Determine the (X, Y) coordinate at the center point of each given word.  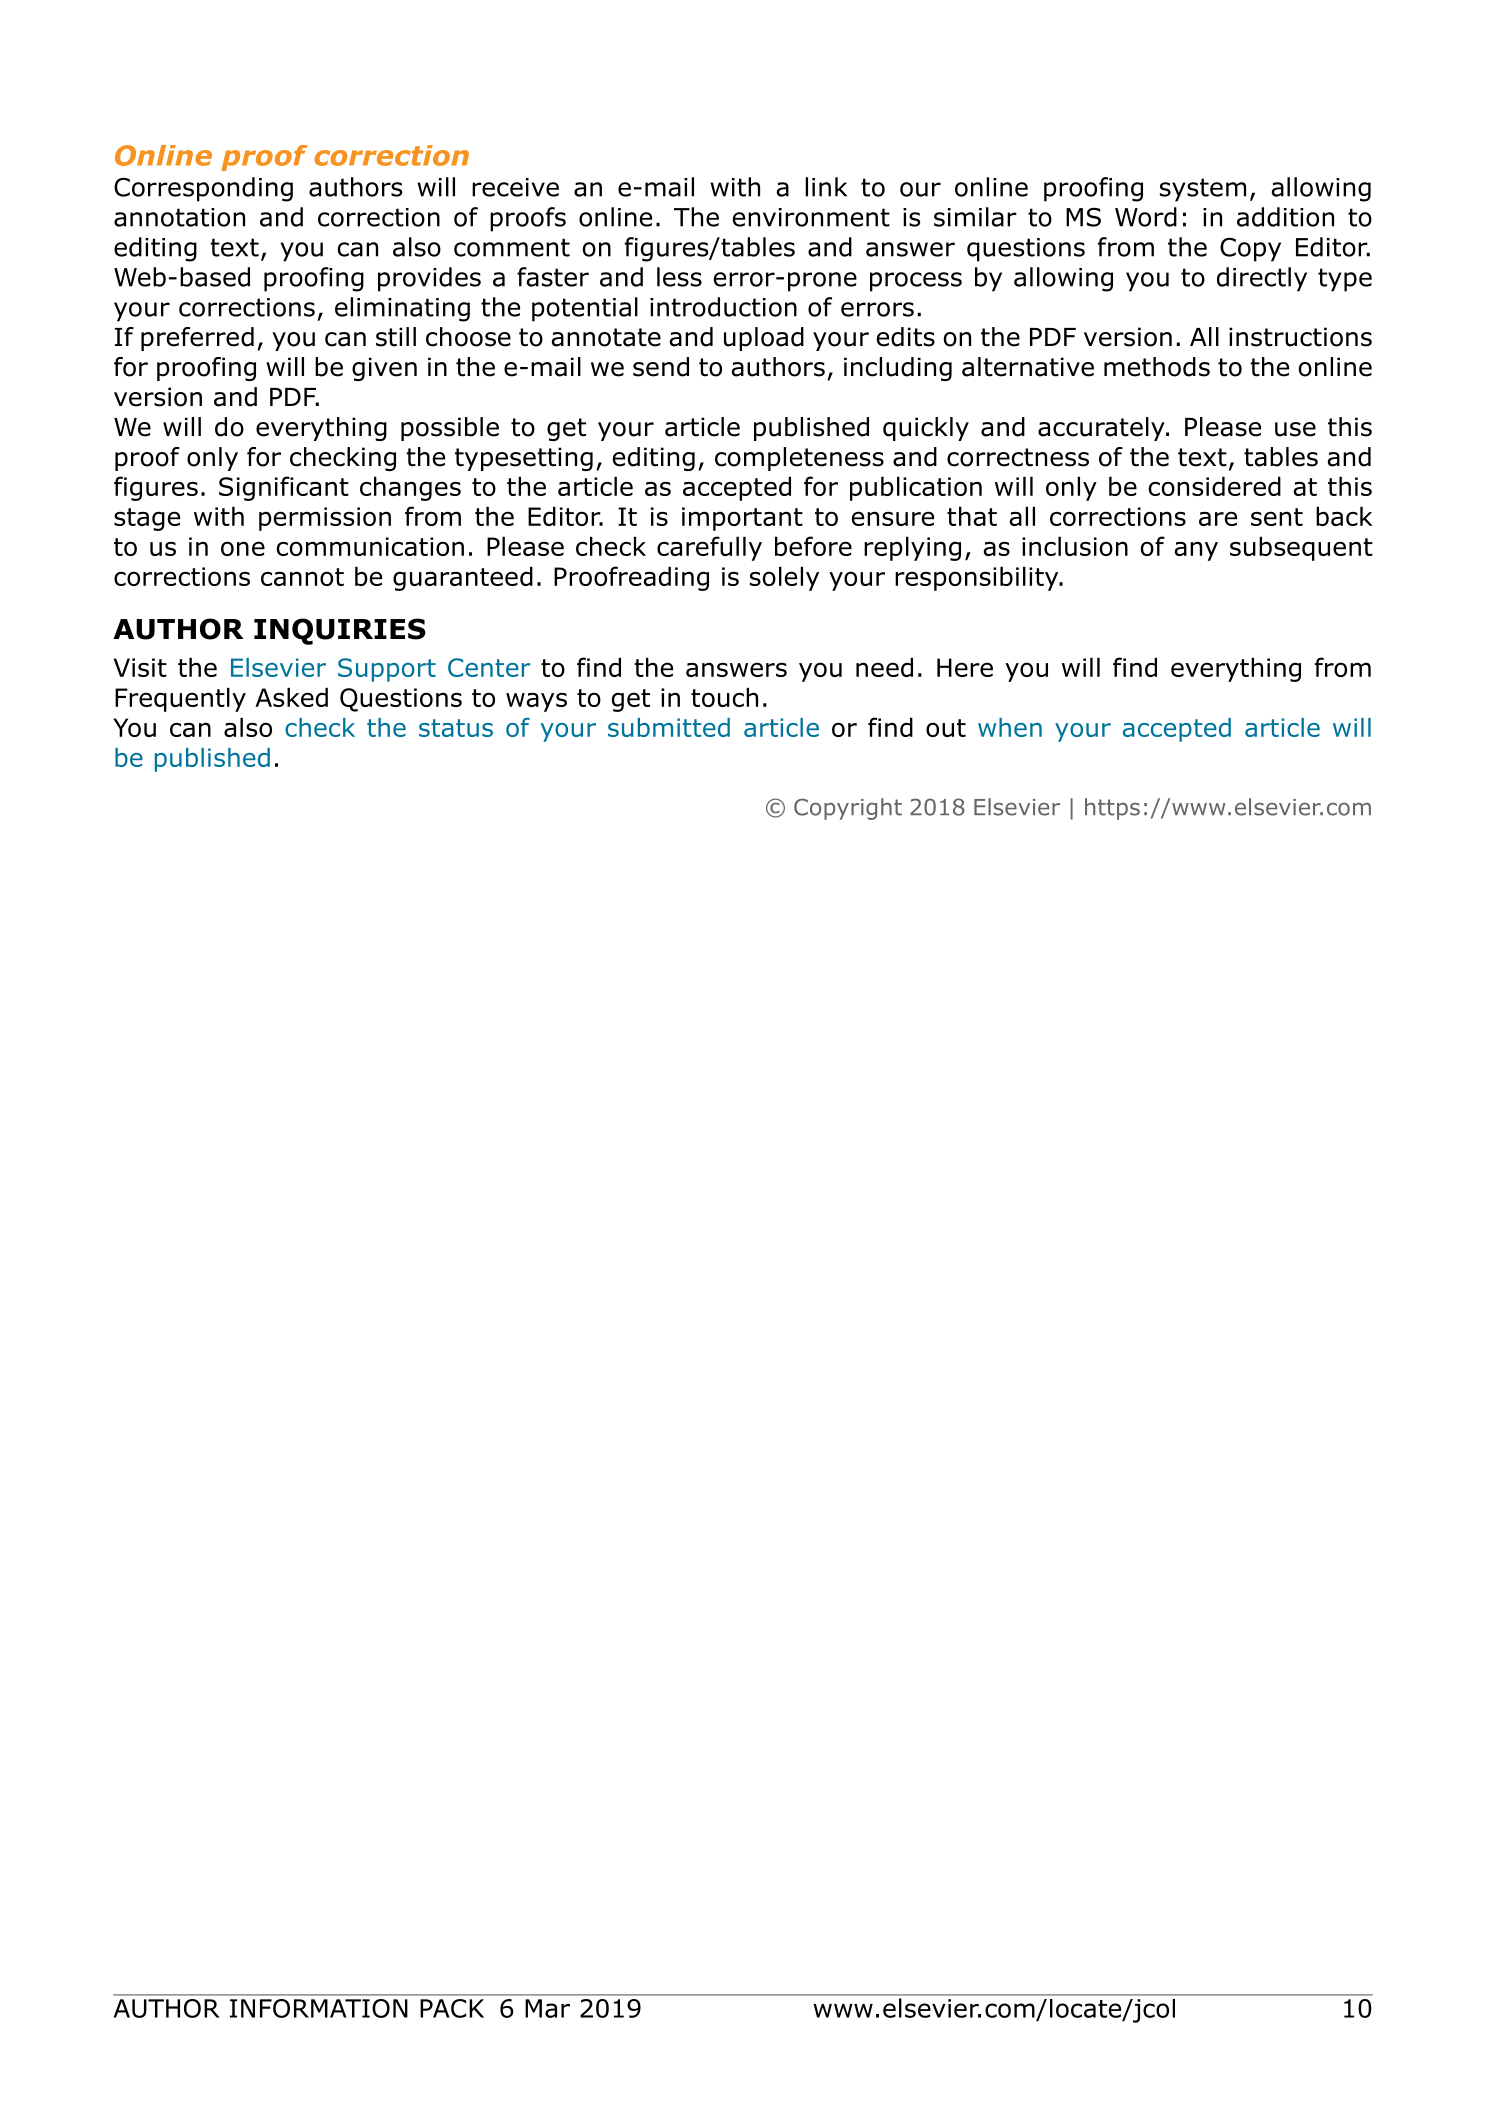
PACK (452, 2008)
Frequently (180, 699)
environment (811, 217)
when (1010, 727)
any (1196, 551)
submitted (669, 727)
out (946, 728)
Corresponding (203, 189)
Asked (291, 697)
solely (784, 578)
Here (965, 667)
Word (1146, 217)
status (456, 728)
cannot (302, 577)
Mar (547, 2008)
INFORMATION (318, 2008)
